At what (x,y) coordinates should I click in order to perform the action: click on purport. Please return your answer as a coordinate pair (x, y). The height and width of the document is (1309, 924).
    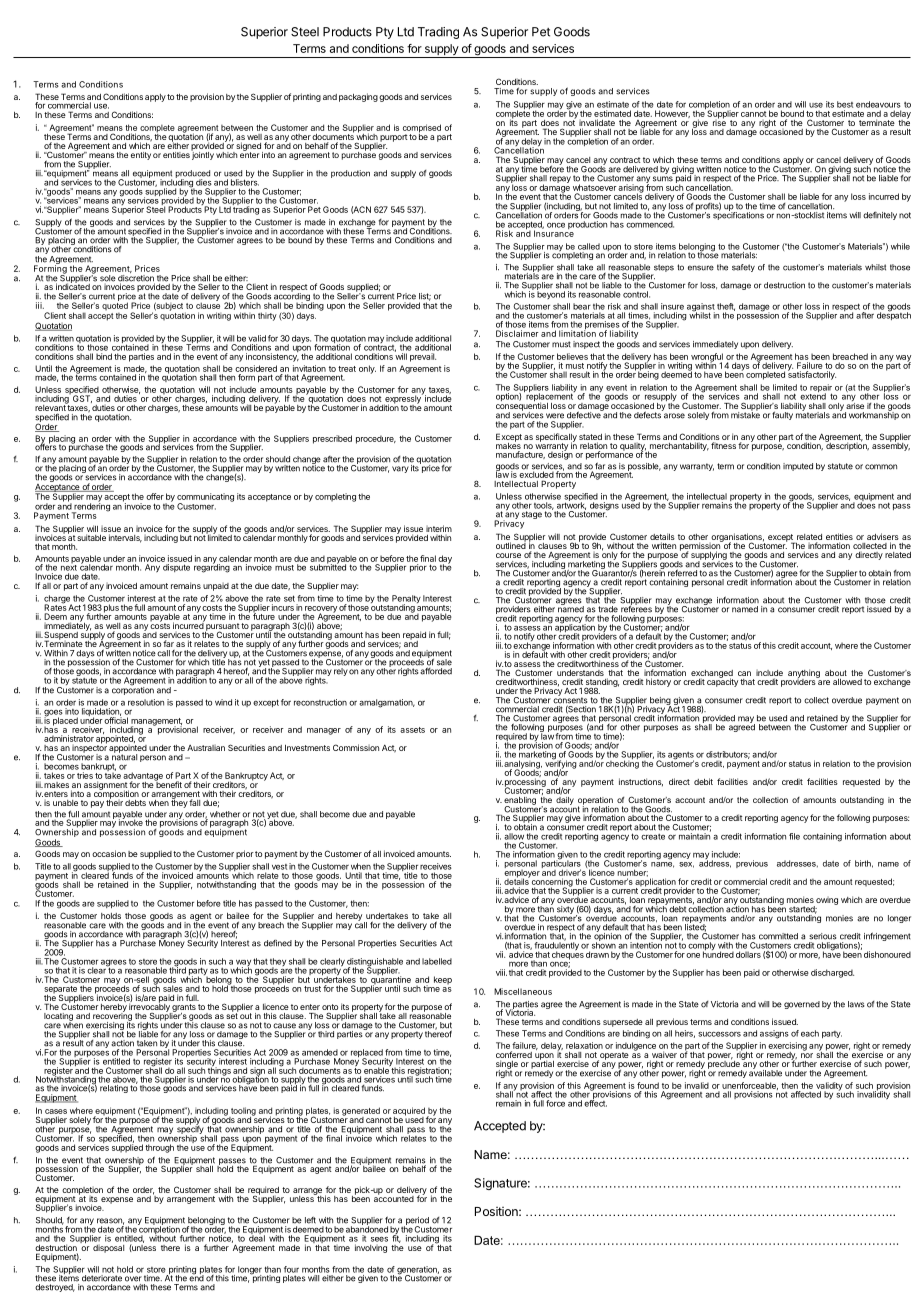
    Looking at the image, I should click on (394, 138).
